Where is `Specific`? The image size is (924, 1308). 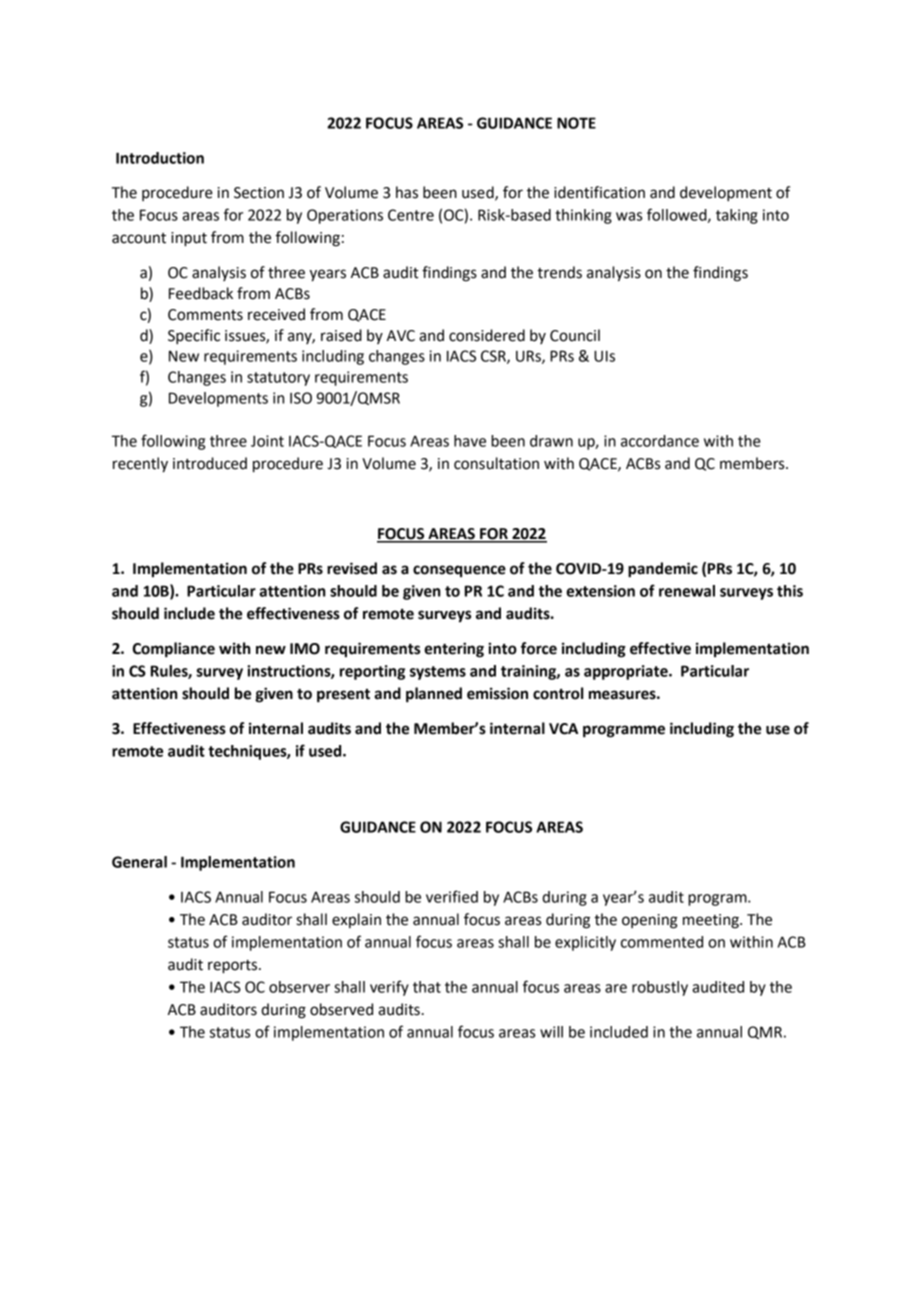 Specific is located at coordinates (194, 337).
